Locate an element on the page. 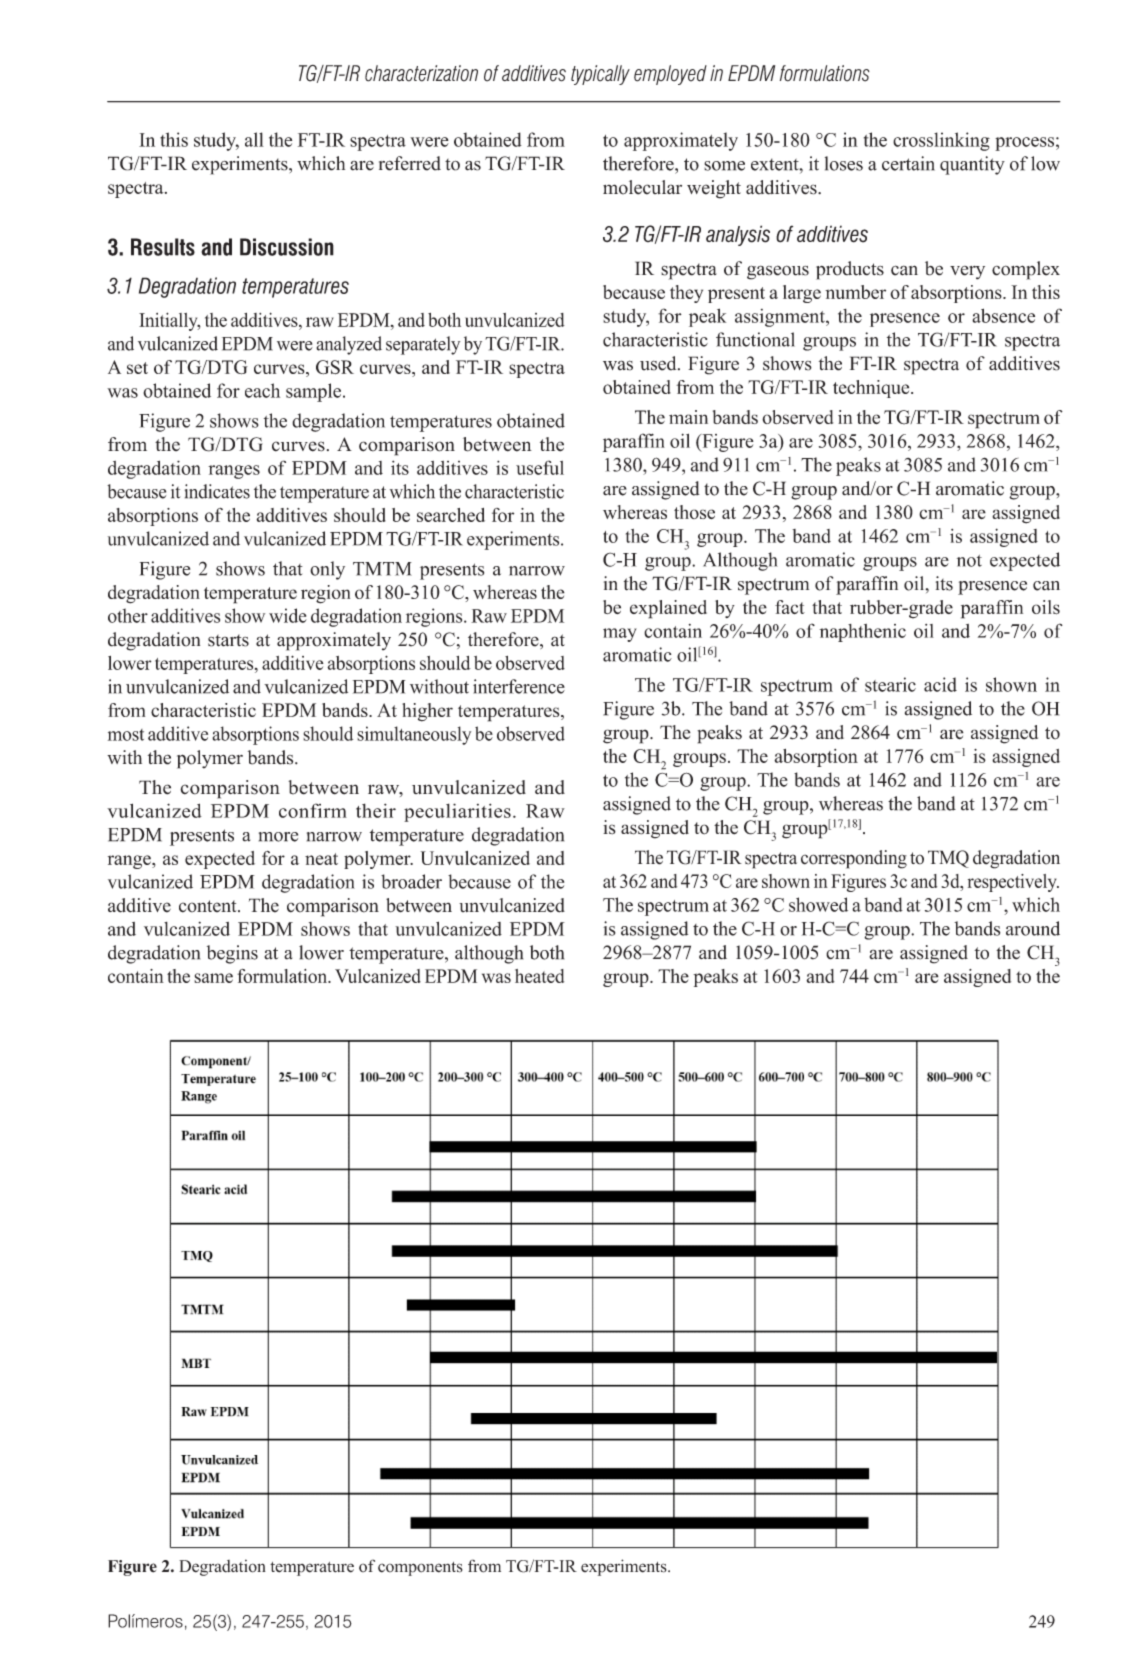  same is located at coordinates (213, 978).
